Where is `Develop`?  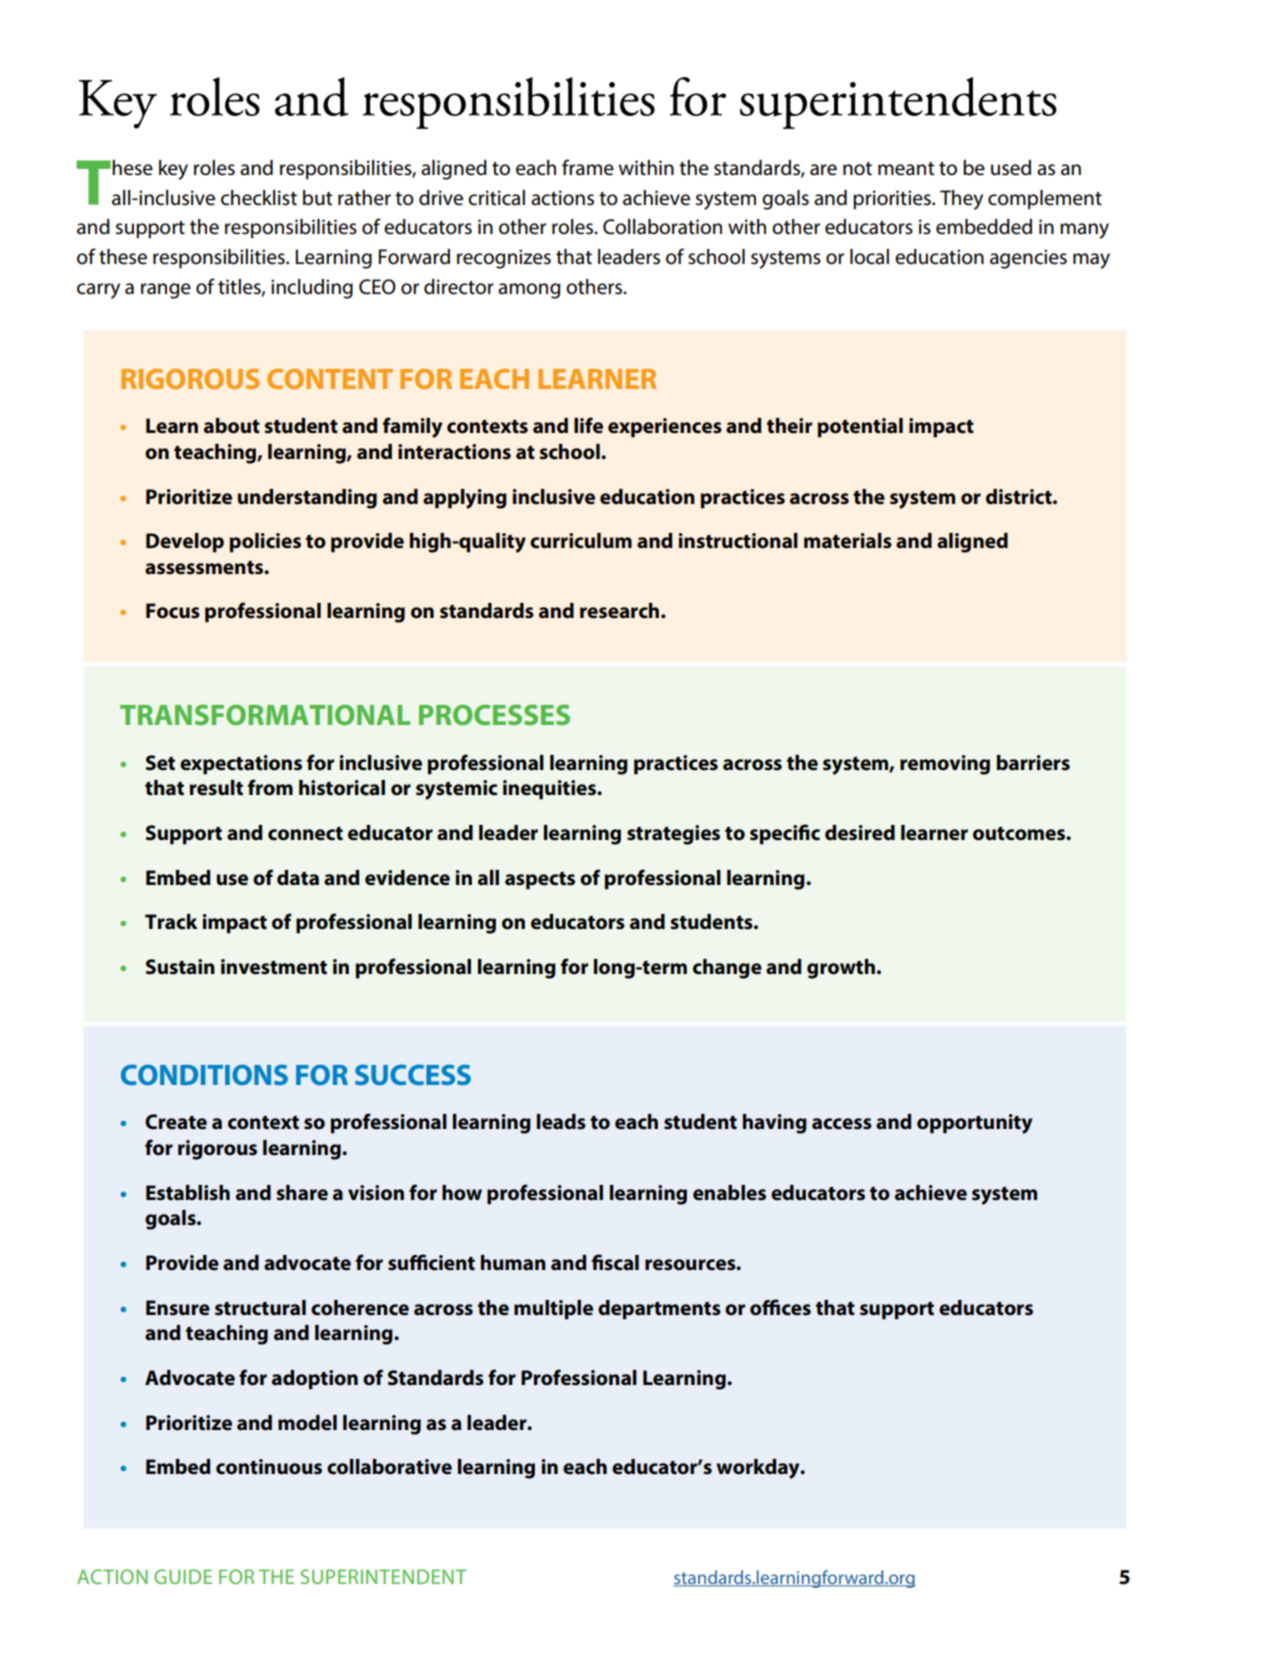
Develop is located at coordinates (185, 543).
